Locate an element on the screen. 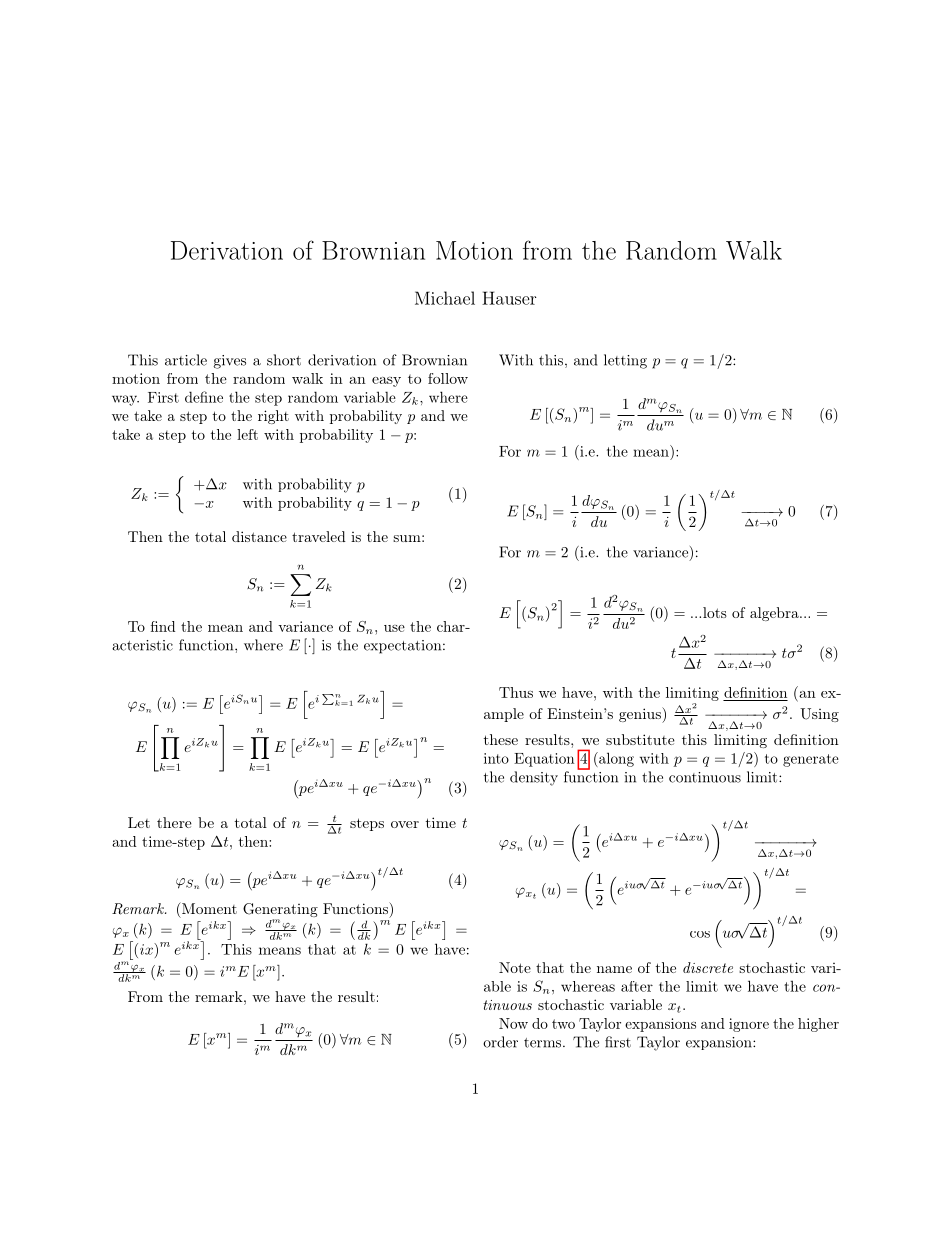 This screenshot has height=1233, width=952. Michael is located at coordinates (445, 298).
